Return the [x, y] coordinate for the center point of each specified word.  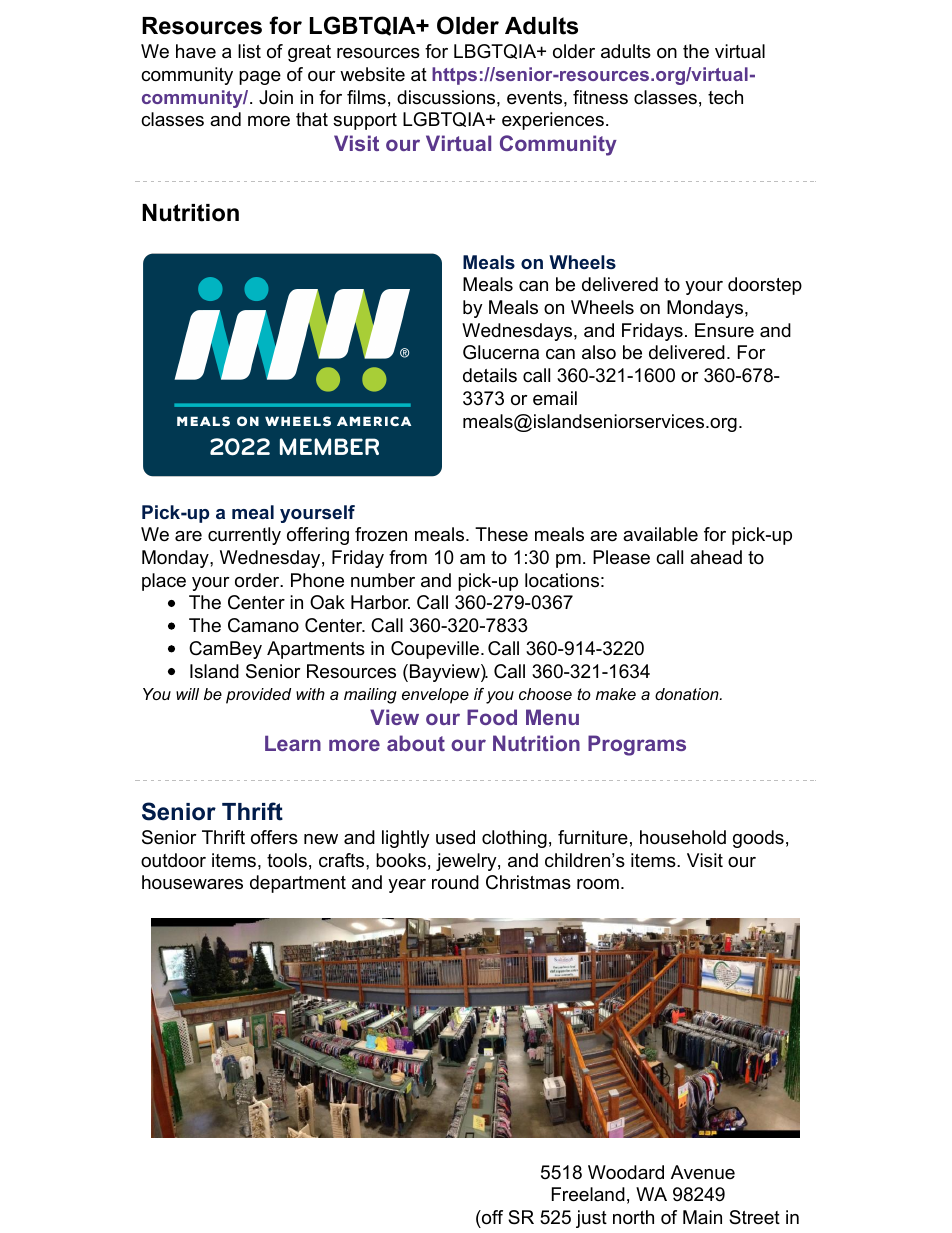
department [298, 884]
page [260, 78]
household [683, 837]
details [490, 375]
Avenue [703, 1172]
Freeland [588, 1194]
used [455, 837]
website [372, 74]
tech [725, 97]
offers [274, 837]
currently [244, 536]
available [660, 534]
